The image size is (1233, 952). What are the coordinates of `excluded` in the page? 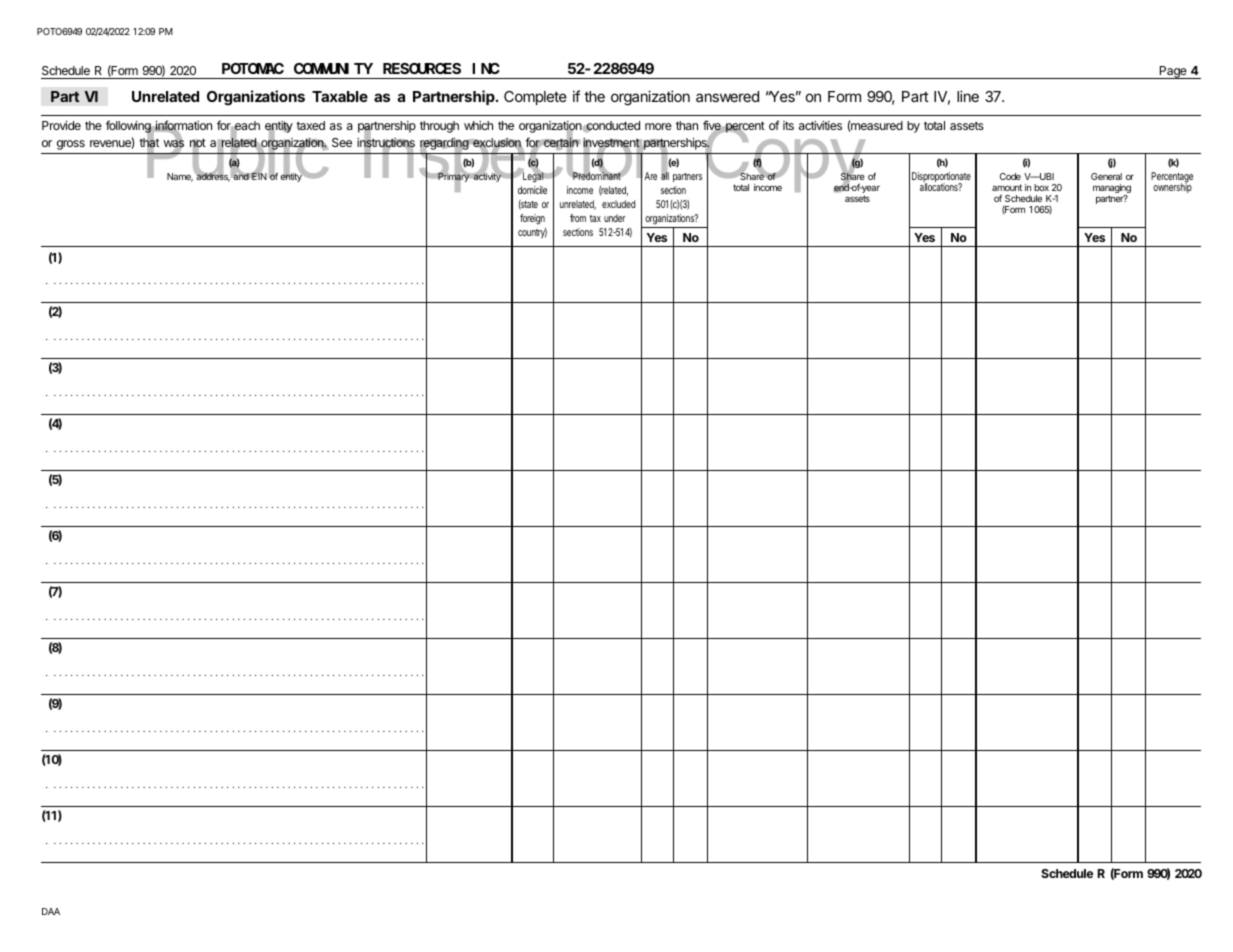 It's located at (618, 204).
